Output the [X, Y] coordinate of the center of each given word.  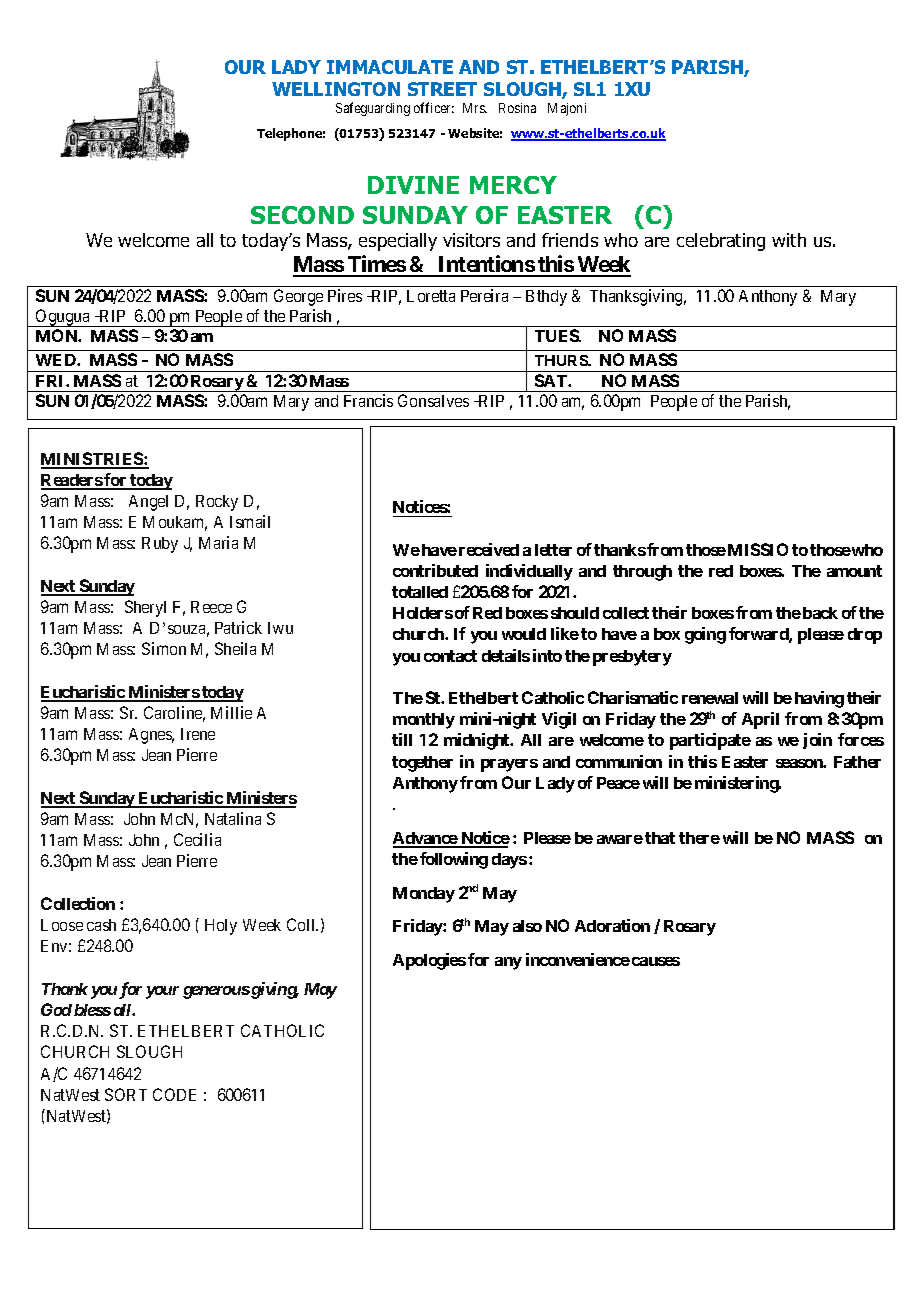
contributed [435, 570]
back [819, 613]
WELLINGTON [336, 89]
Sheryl [145, 608]
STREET [442, 89]
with [789, 240]
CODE [174, 1094]
